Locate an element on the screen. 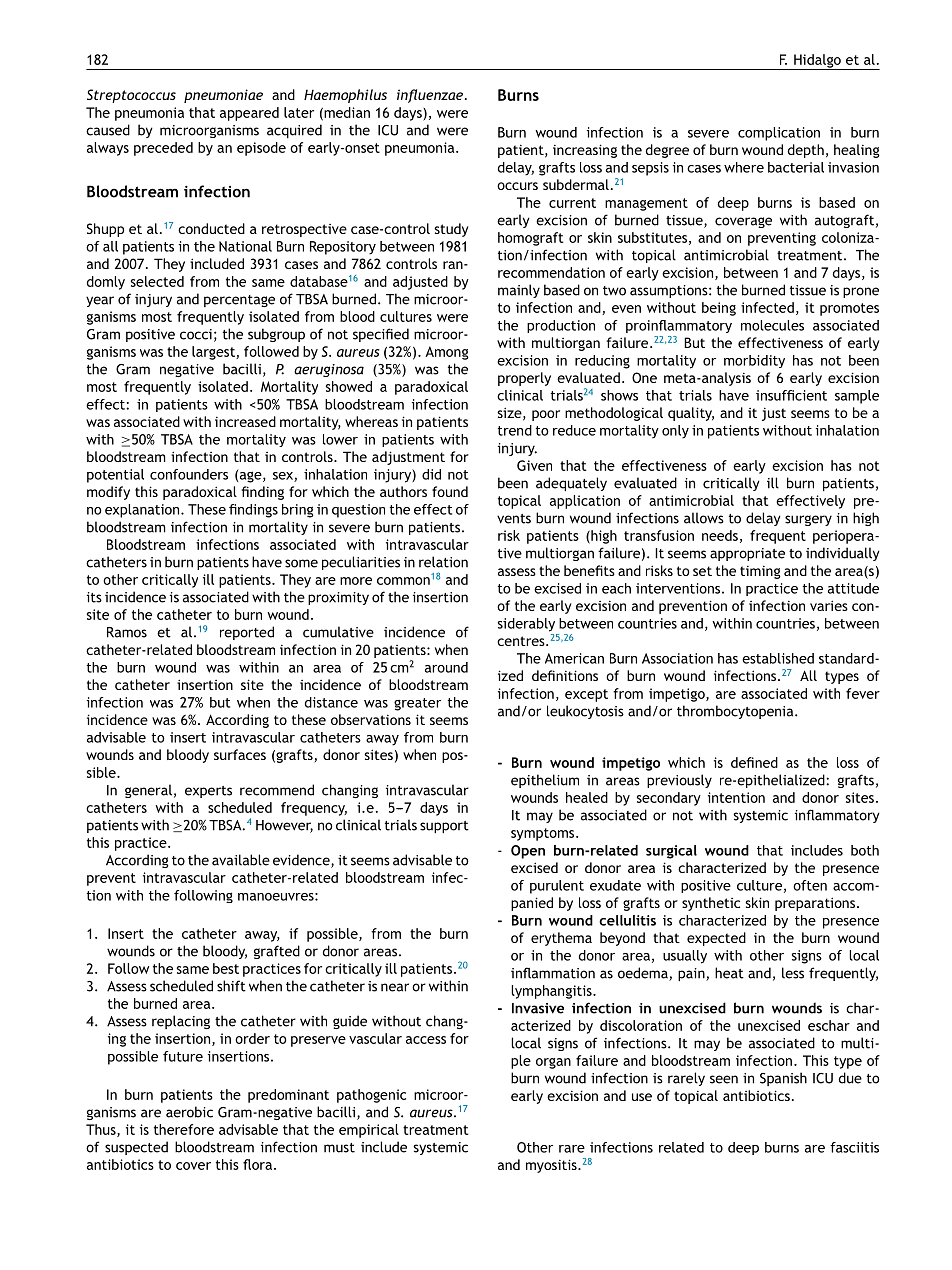 This screenshot has height=1270, width=952. reported is located at coordinates (247, 633).
